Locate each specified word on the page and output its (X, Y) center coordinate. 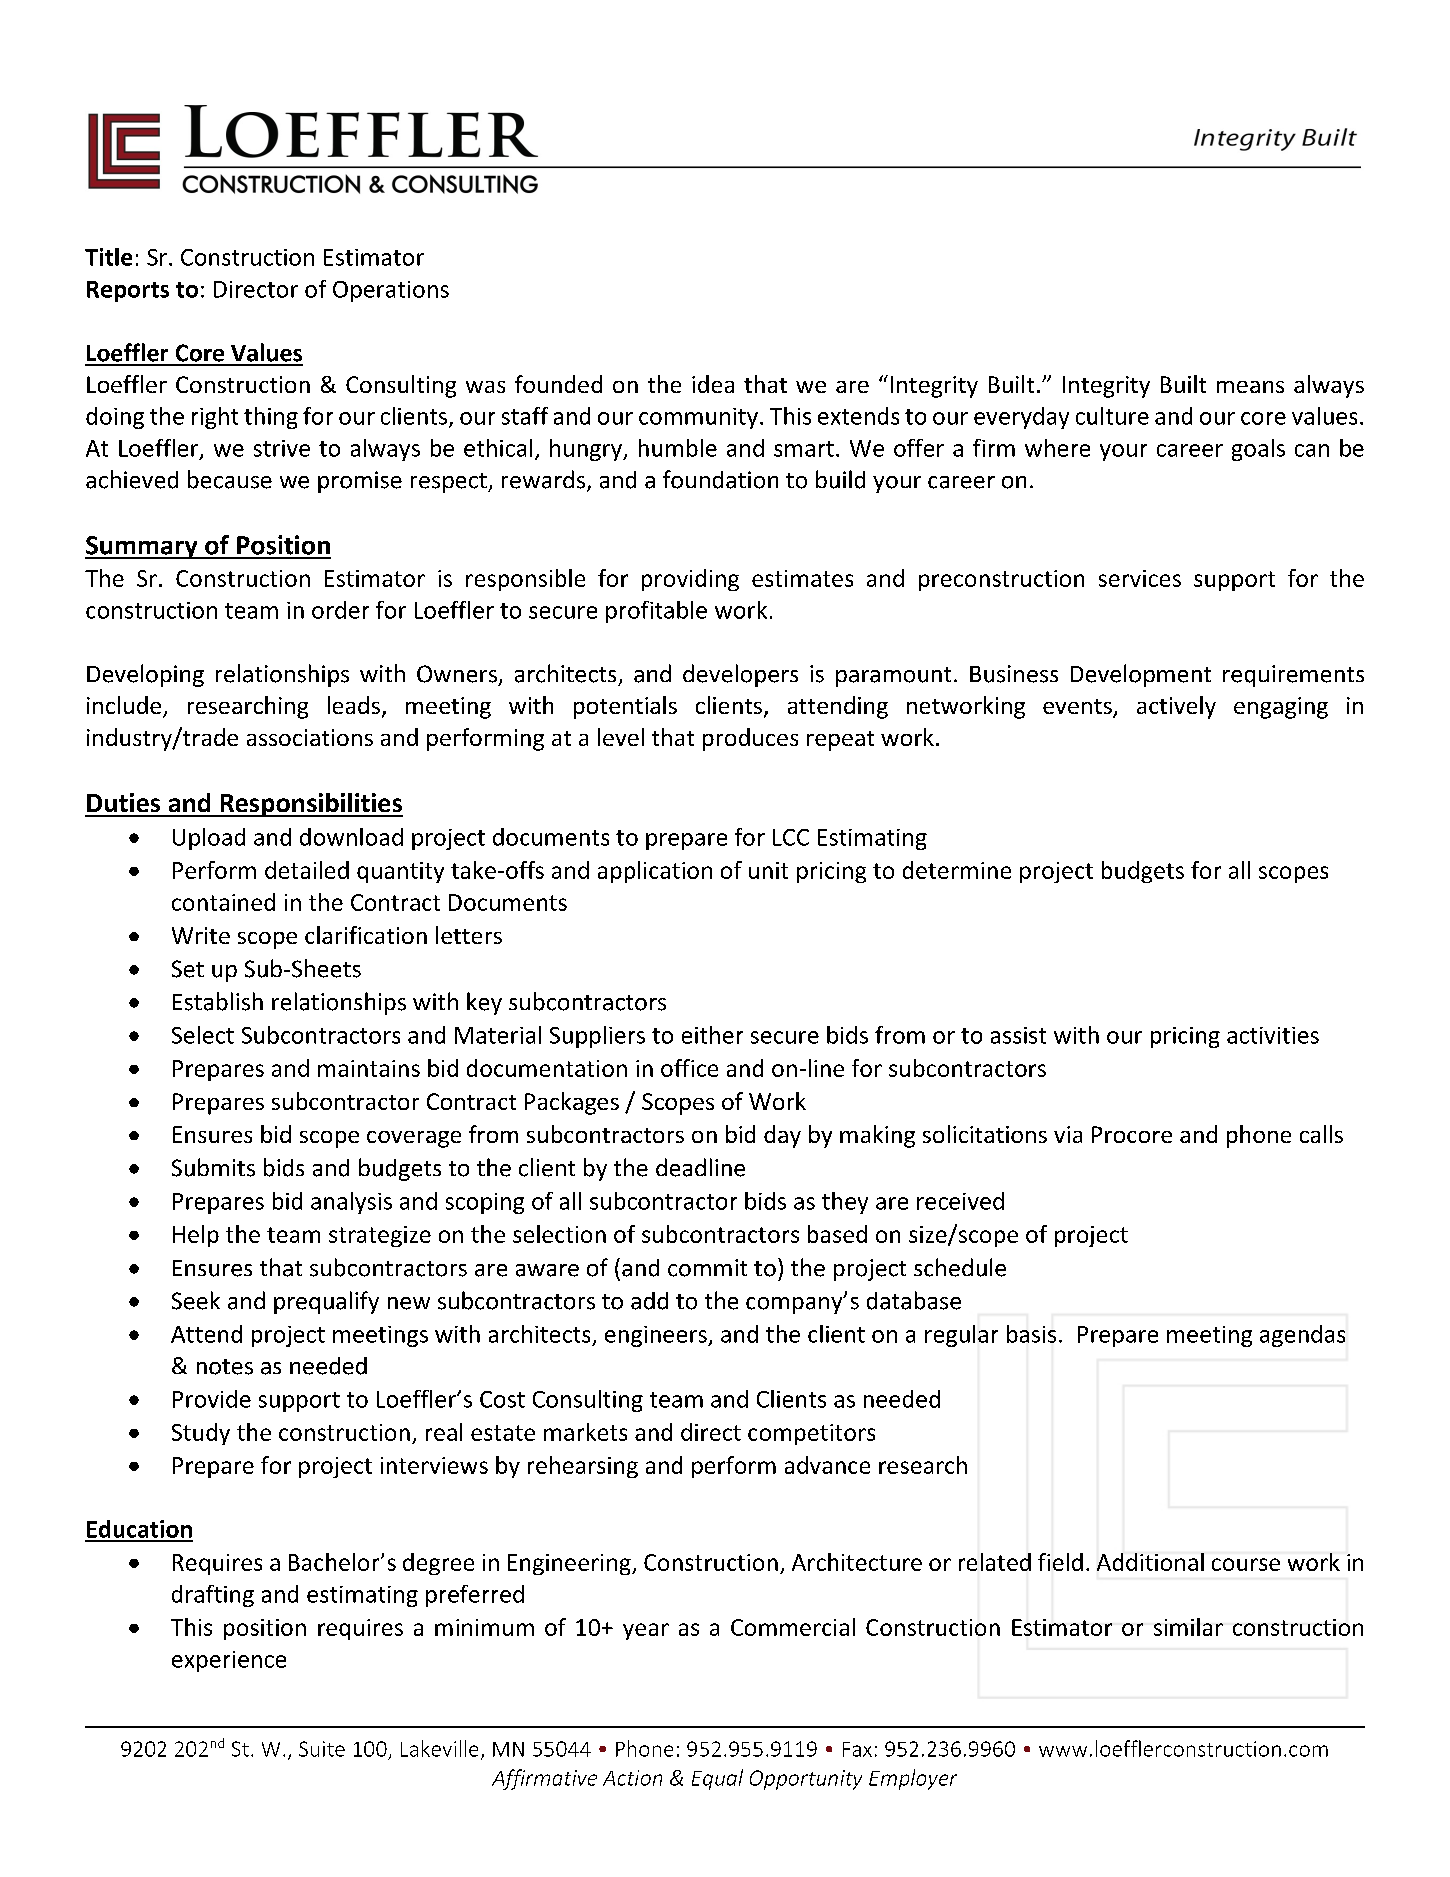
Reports (128, 291)
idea (713, 384)
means (1250, 387)
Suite (322, 1749)
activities (1273, 1035)
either (712, 1035)
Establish (218, 1001)
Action (632, 1778)
